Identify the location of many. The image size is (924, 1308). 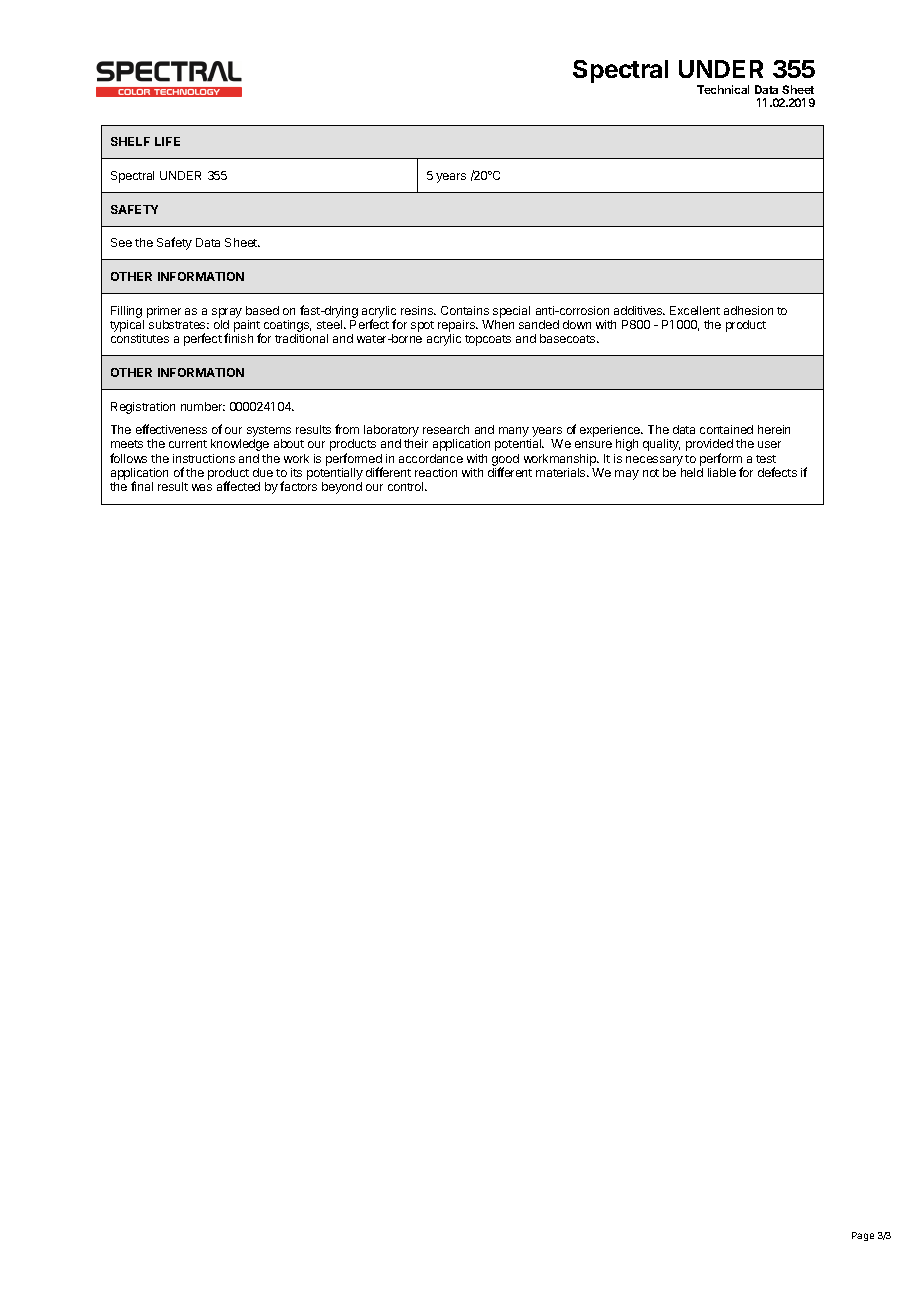
(515, 433).
